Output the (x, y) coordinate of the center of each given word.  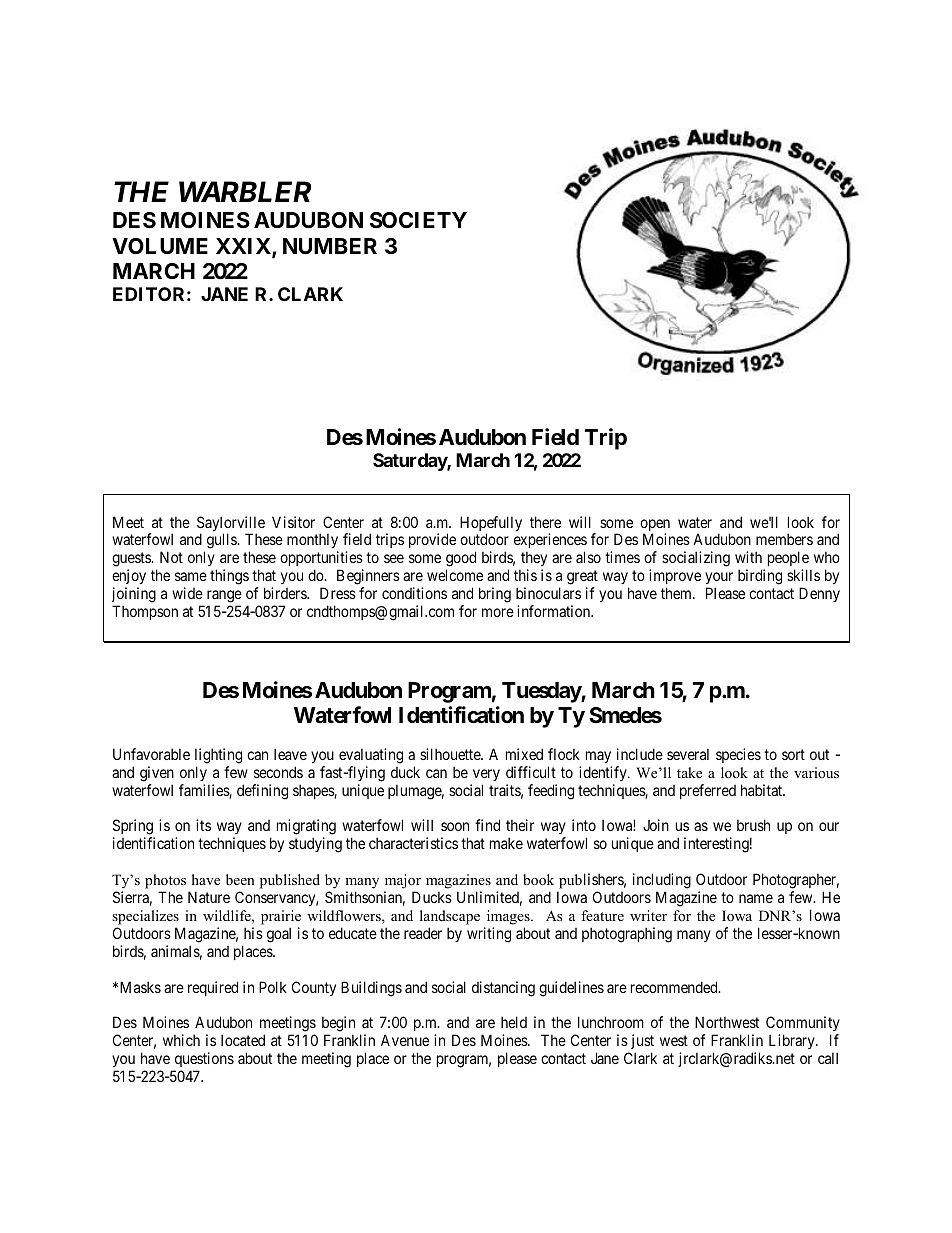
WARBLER (245, 191)
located (243, 1040)
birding (760, 577)
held (514, 1022)
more (498, 612)
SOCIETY (418, 220)
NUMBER (330, 246)
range (224, 596)
